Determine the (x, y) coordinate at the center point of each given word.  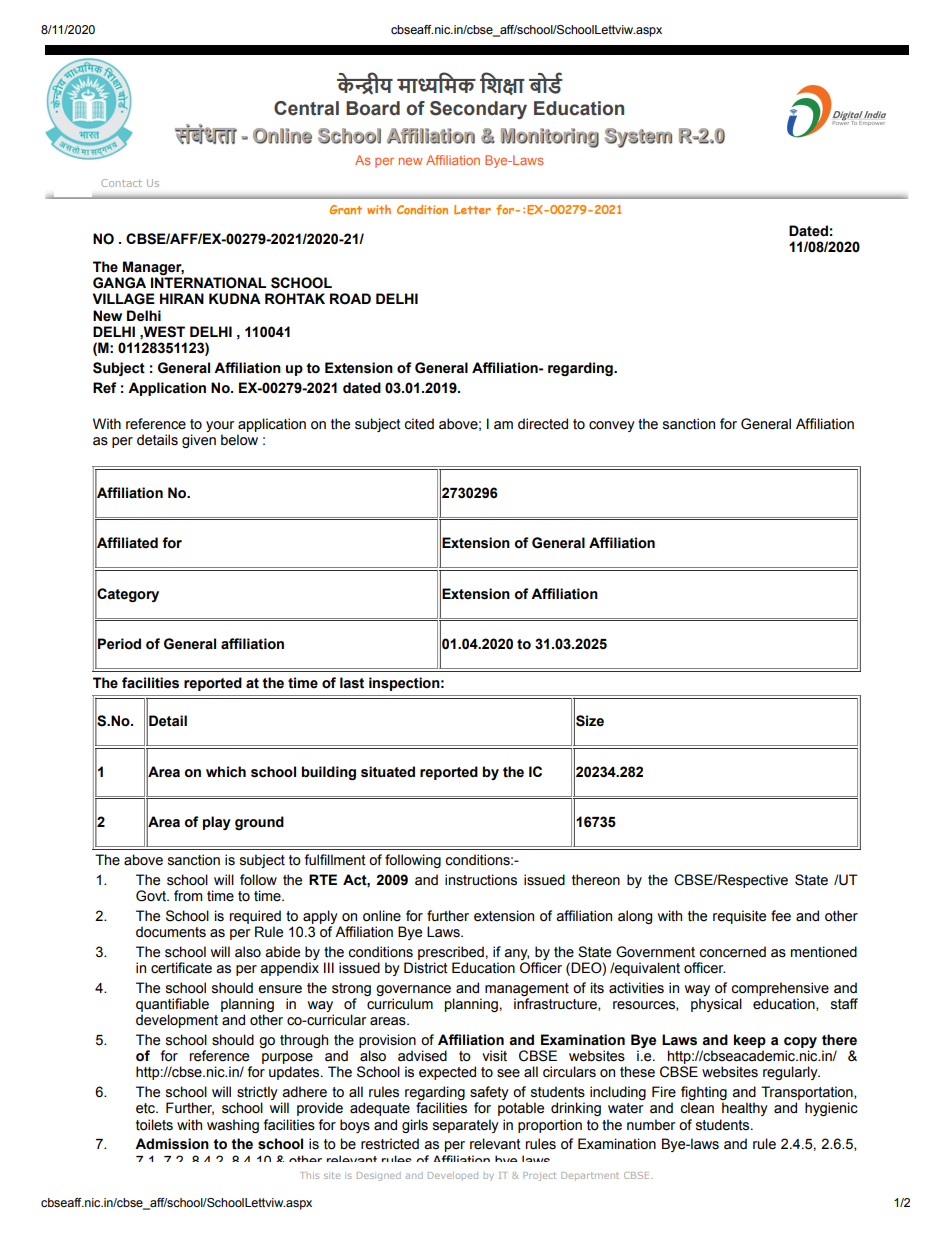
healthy (745, 1109)
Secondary (478, 110)
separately (466, 1126)
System (638, 138)
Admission (172, 1144)
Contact (121, 183)
